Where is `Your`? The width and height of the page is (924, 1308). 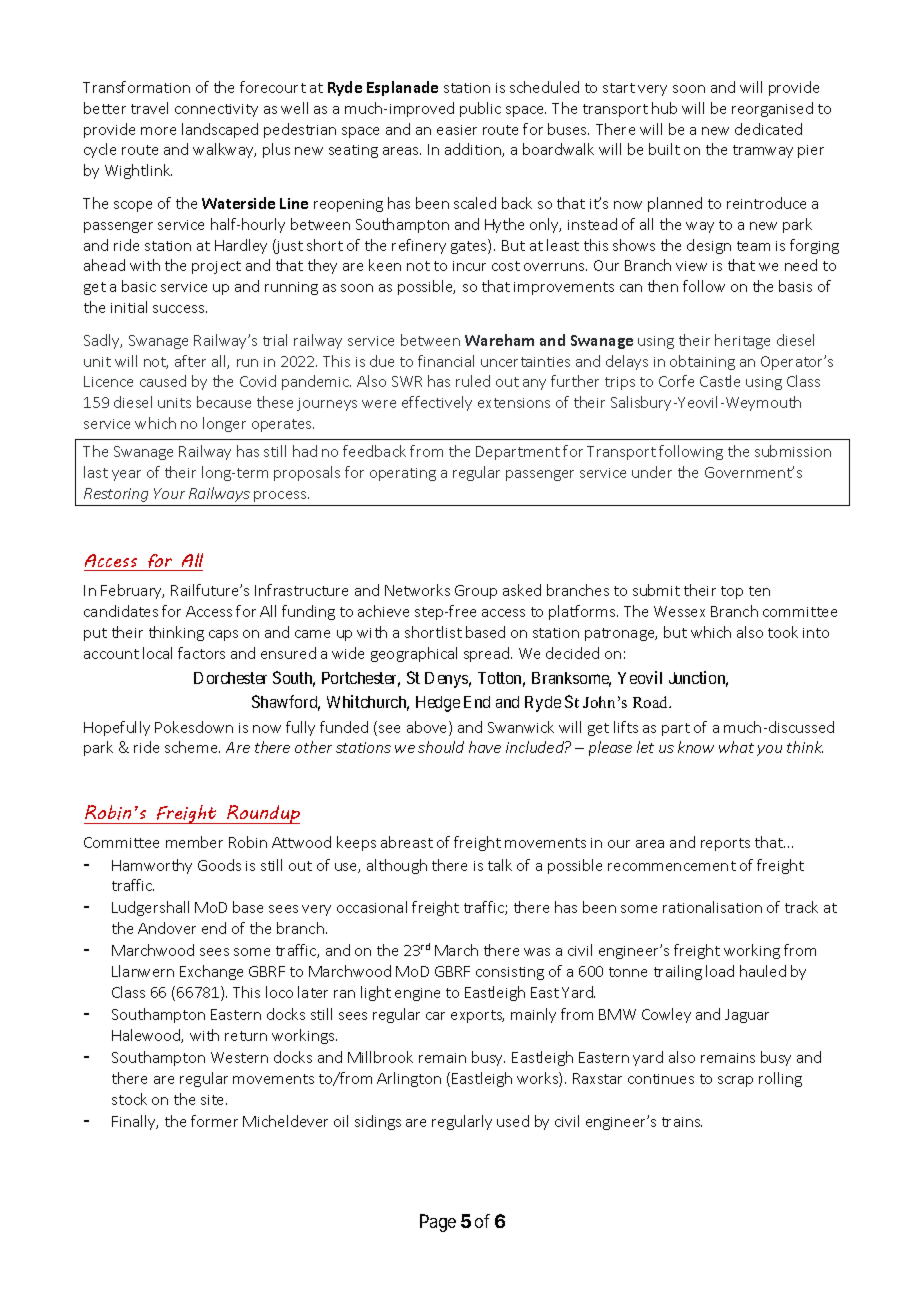 Your is located at coordinates (169, 493).
